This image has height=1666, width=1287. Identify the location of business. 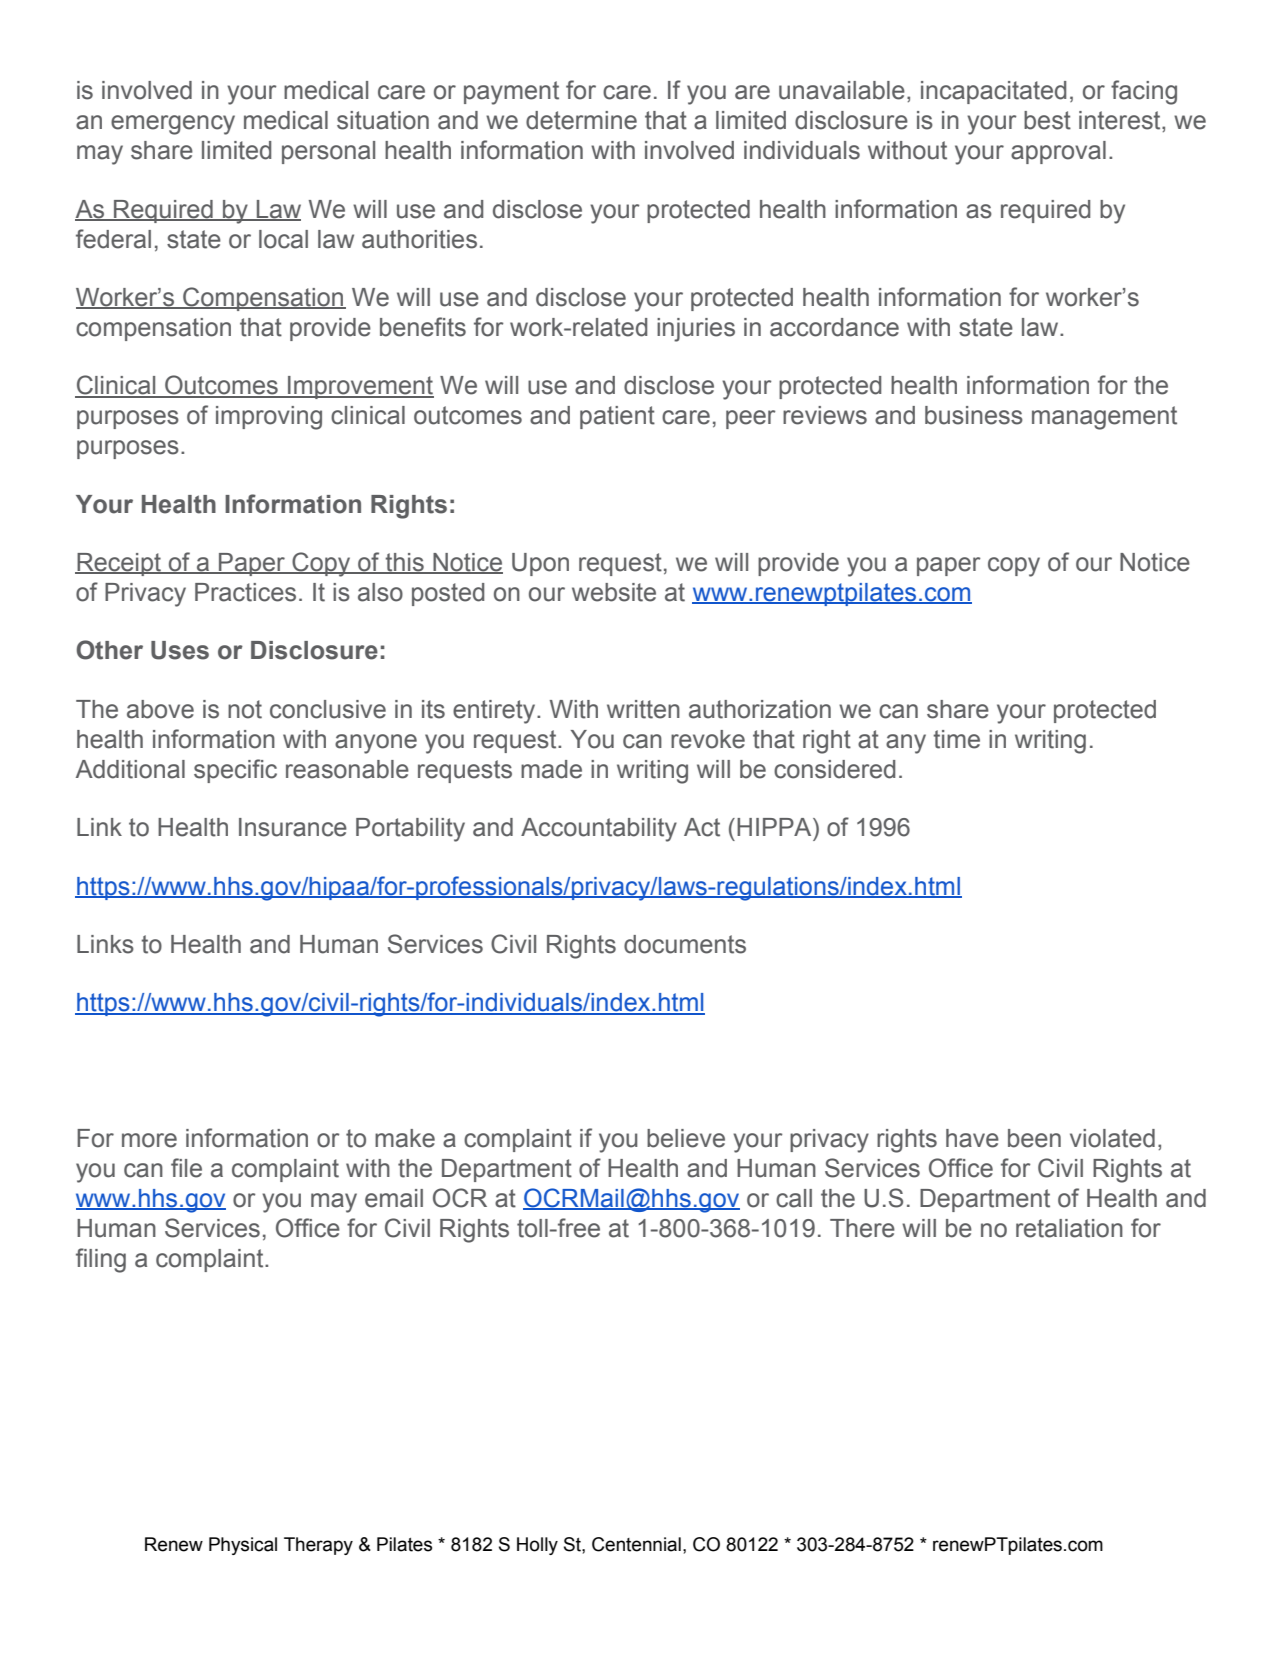
(974, 415).
